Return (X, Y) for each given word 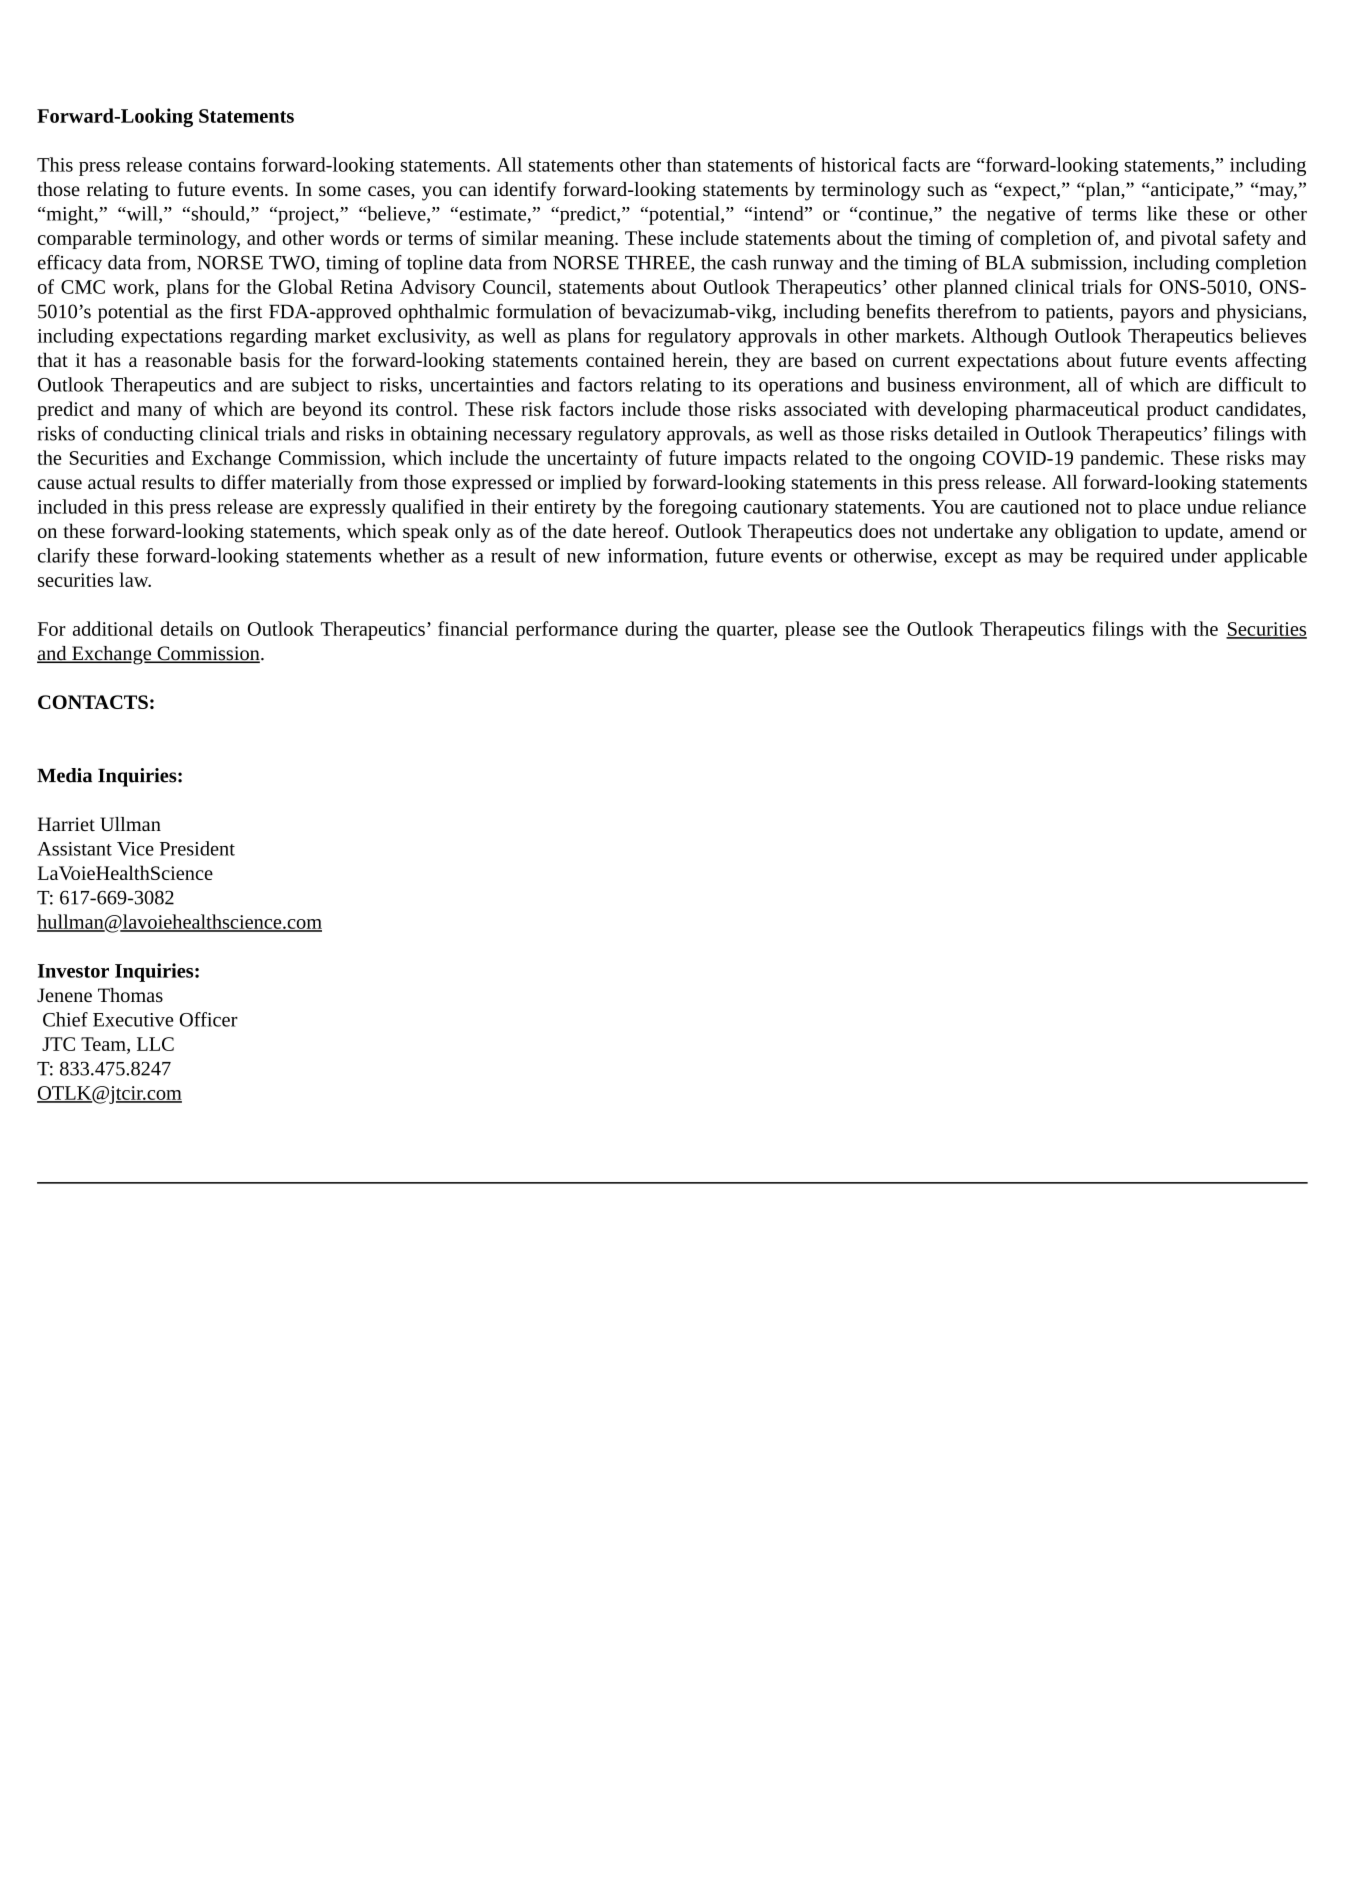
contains (221, 165)
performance (567, 630)
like (1162, 213)
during (651, 630)
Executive (133, 1020)
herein (699, 361)
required (1130, 557)
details (187, 628)
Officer (209, 1019)
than (684, 164)
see (855, 631)
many (159, 413)
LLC (155, 1044)
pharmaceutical (1077, 410)
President (197, 848)
